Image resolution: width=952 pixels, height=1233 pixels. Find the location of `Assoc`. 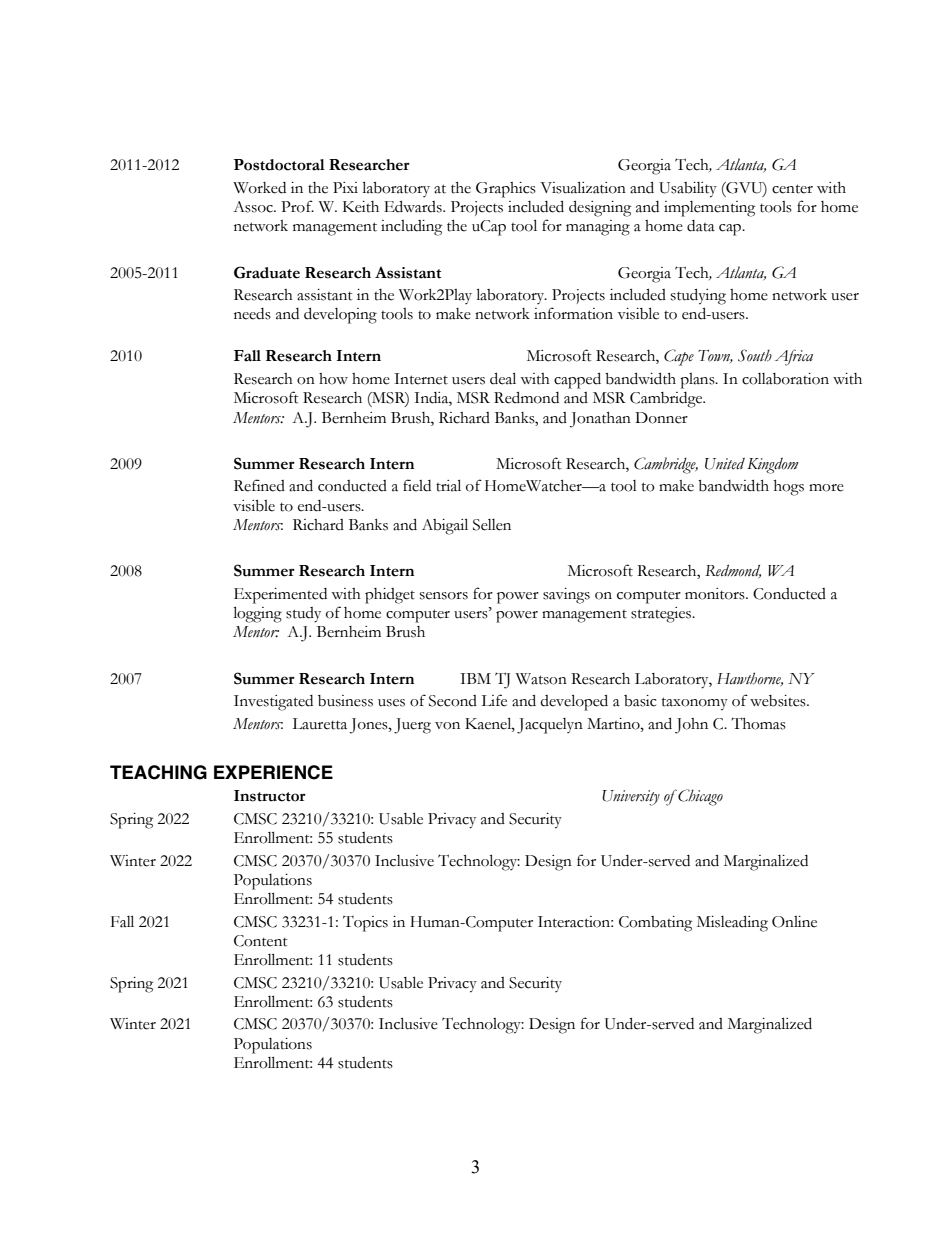

Assoc is located at coordinates (254, 207).
